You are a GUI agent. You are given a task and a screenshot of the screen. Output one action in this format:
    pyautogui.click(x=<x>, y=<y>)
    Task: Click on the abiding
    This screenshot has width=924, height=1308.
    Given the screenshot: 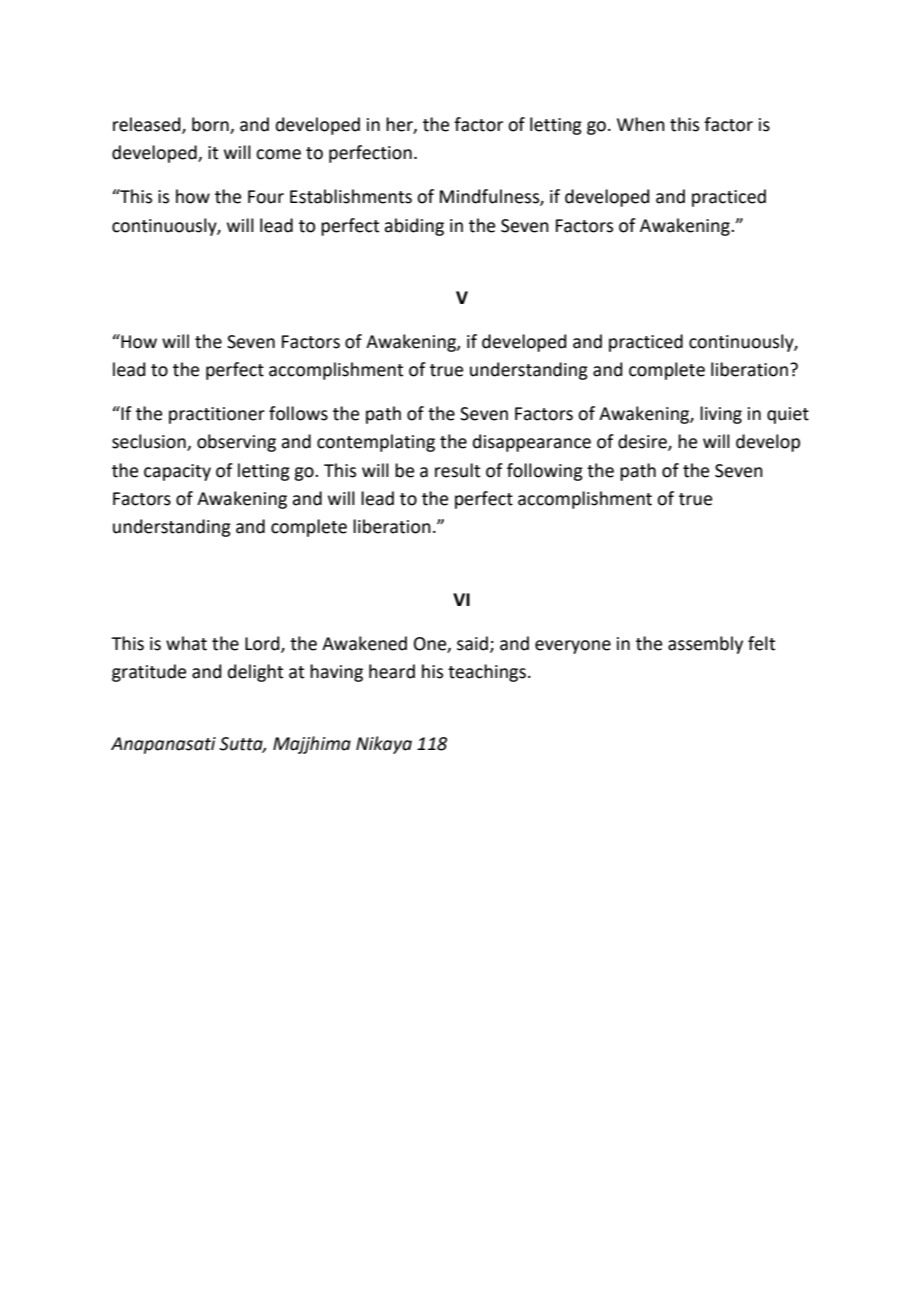 What is the action you would take?
    pyautogui.click(x=414, y=227)
